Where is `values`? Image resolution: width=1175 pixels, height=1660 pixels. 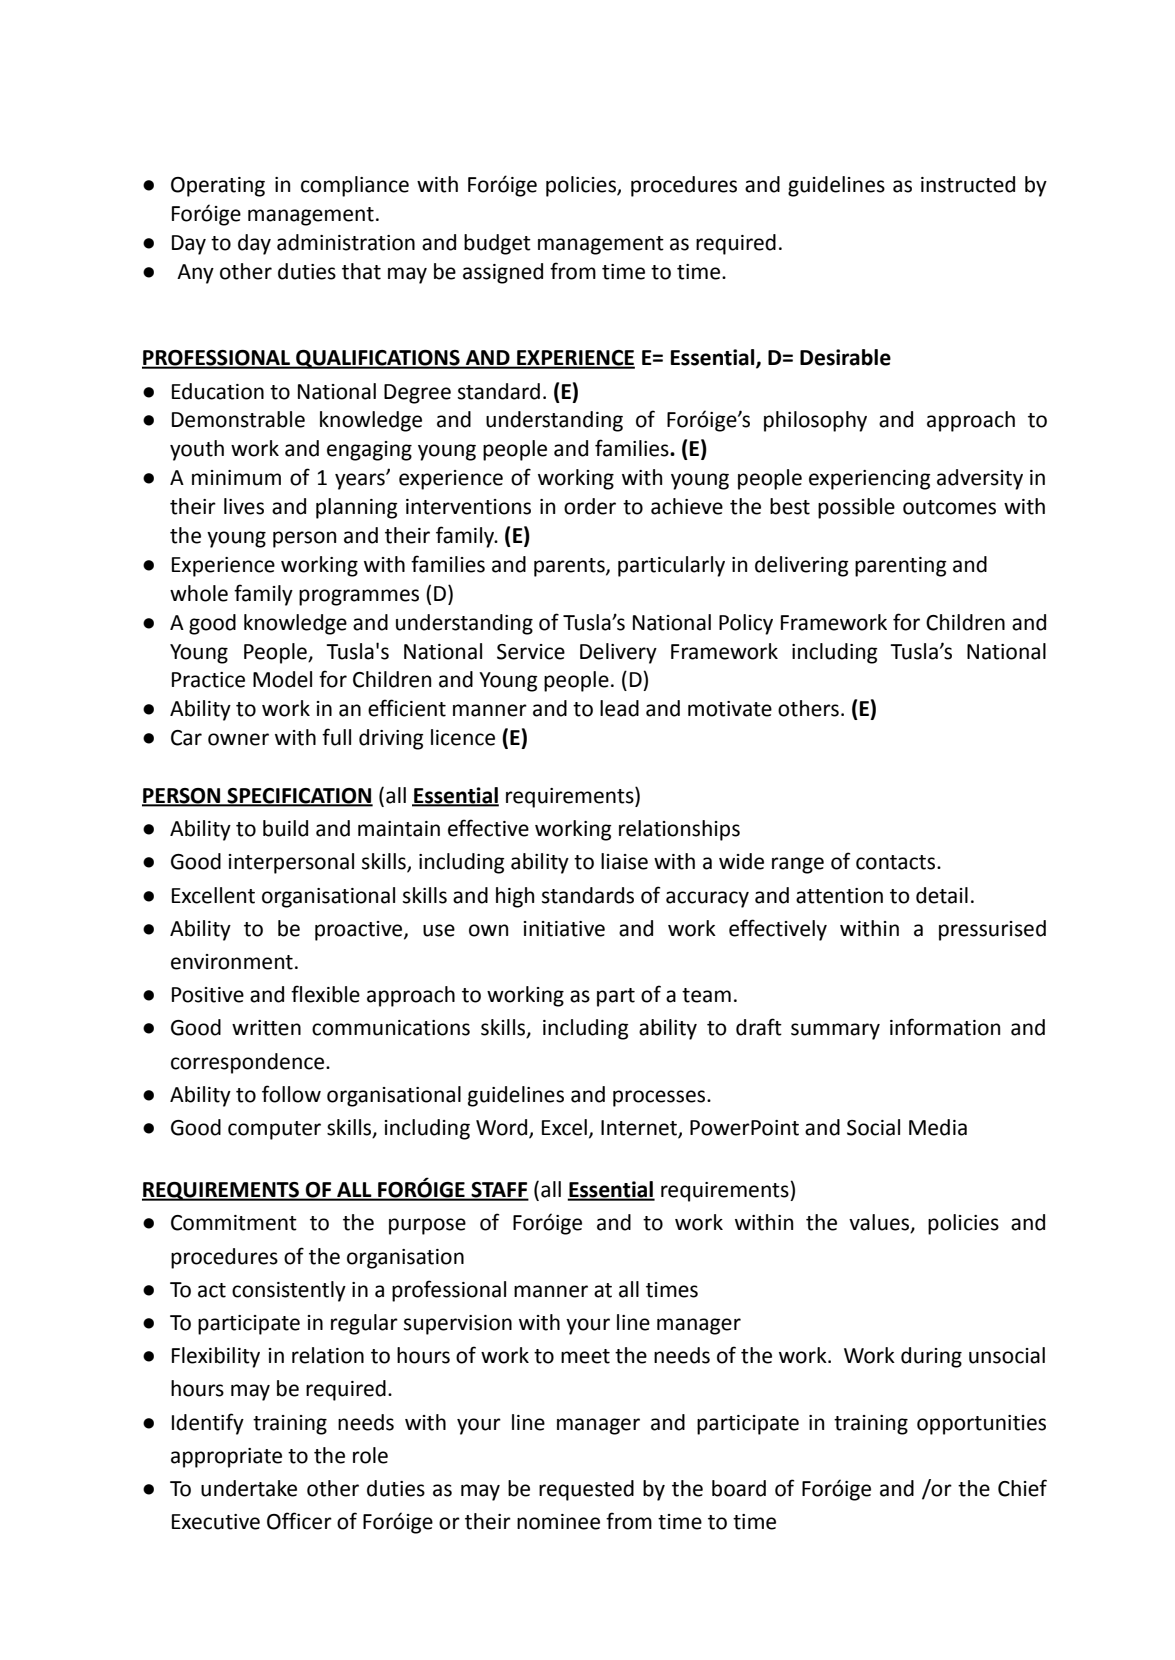
values is located at coordinates (880, 1223).
